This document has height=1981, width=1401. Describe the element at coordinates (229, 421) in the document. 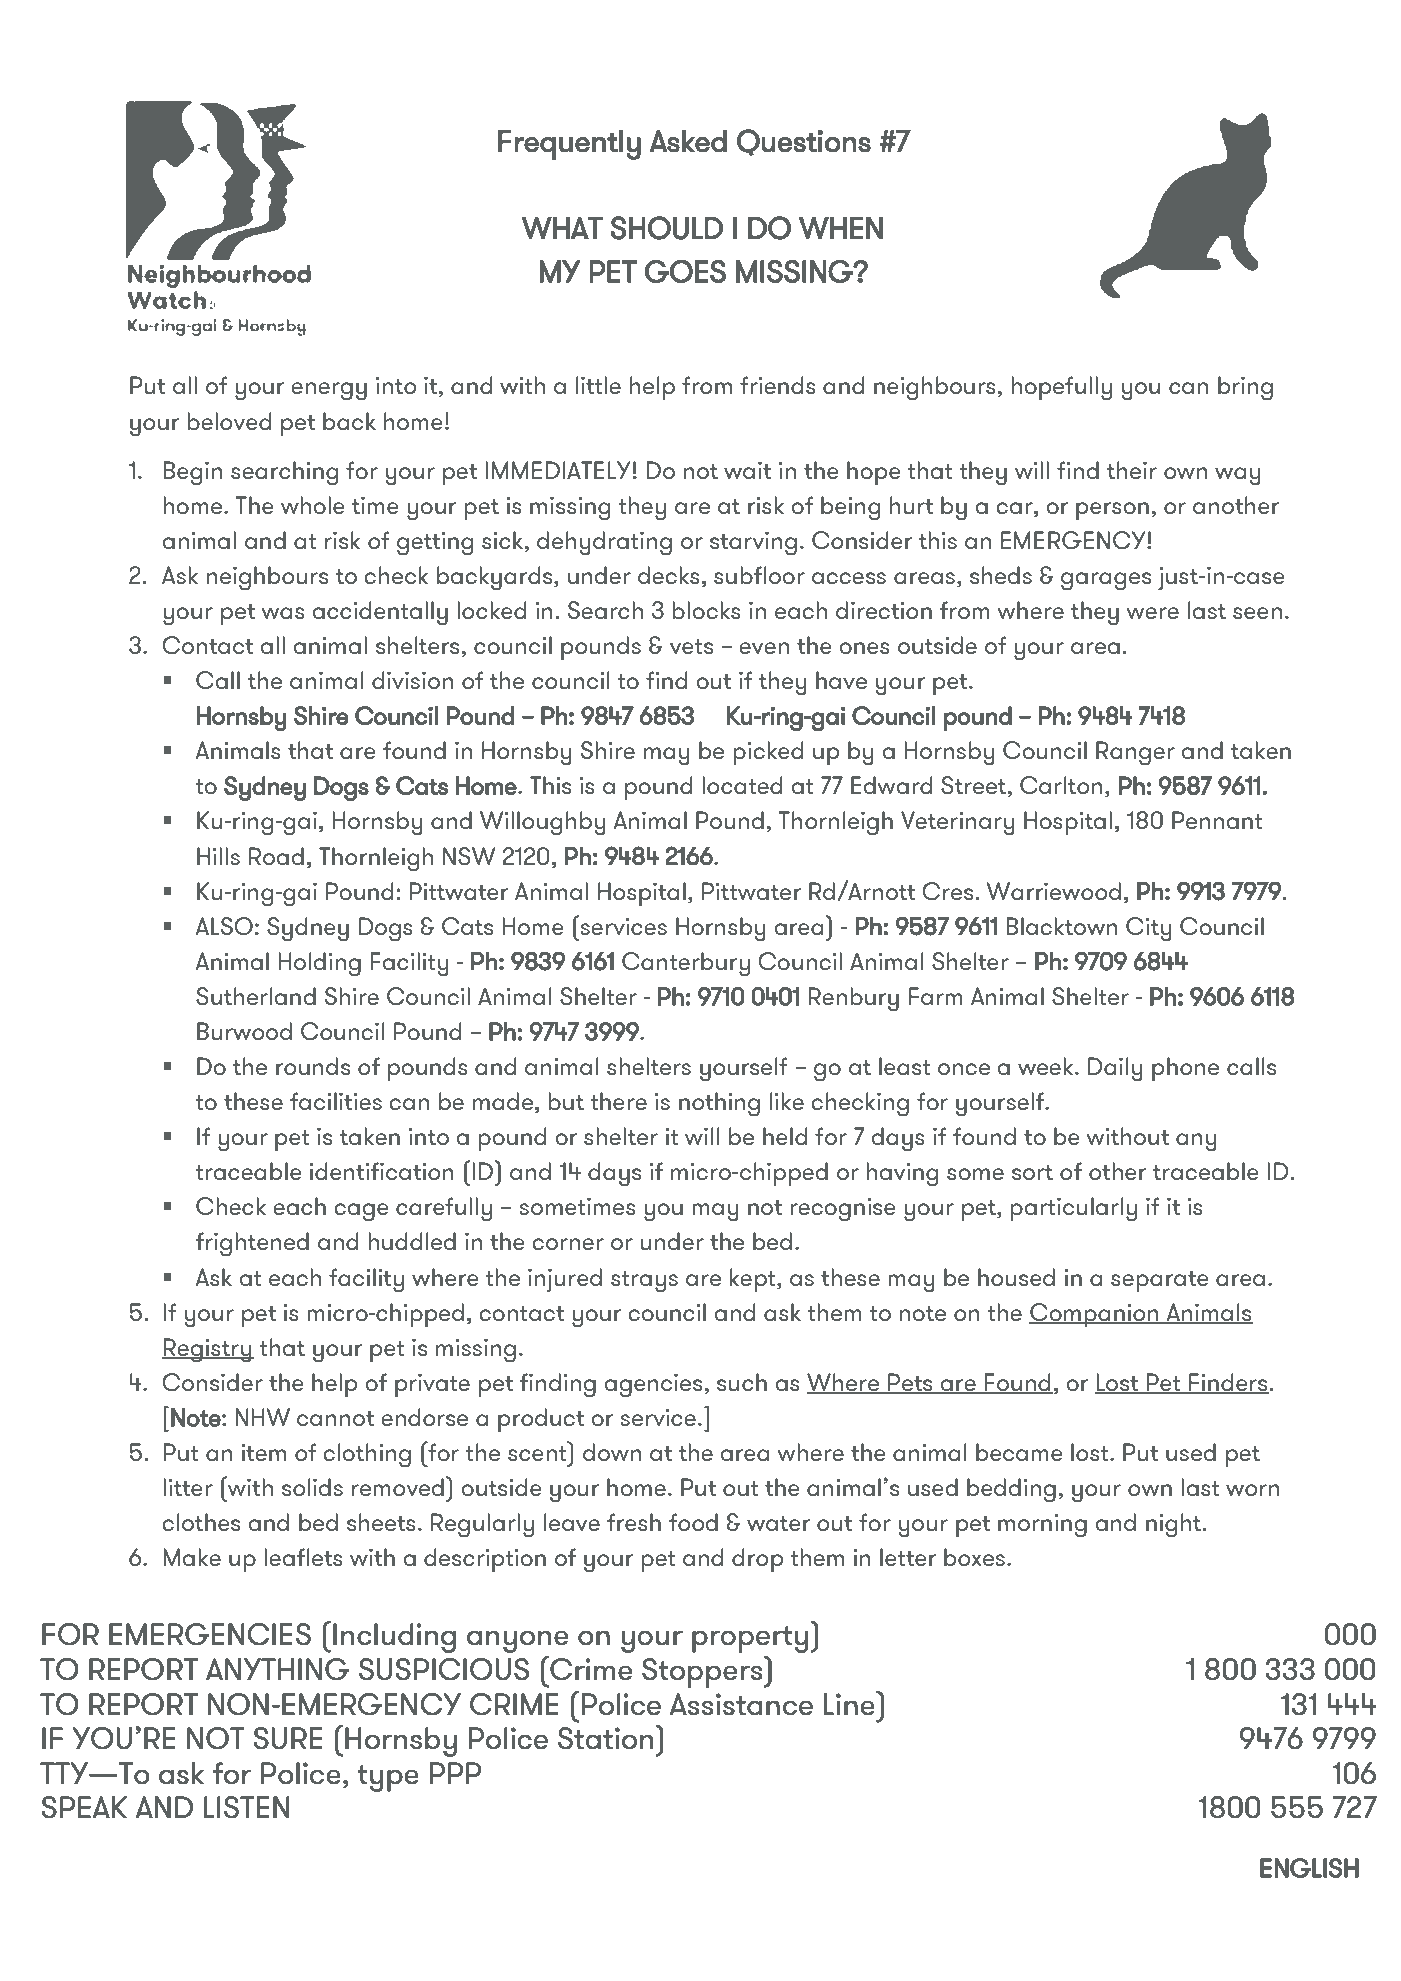

I see `beloved` at that location.
